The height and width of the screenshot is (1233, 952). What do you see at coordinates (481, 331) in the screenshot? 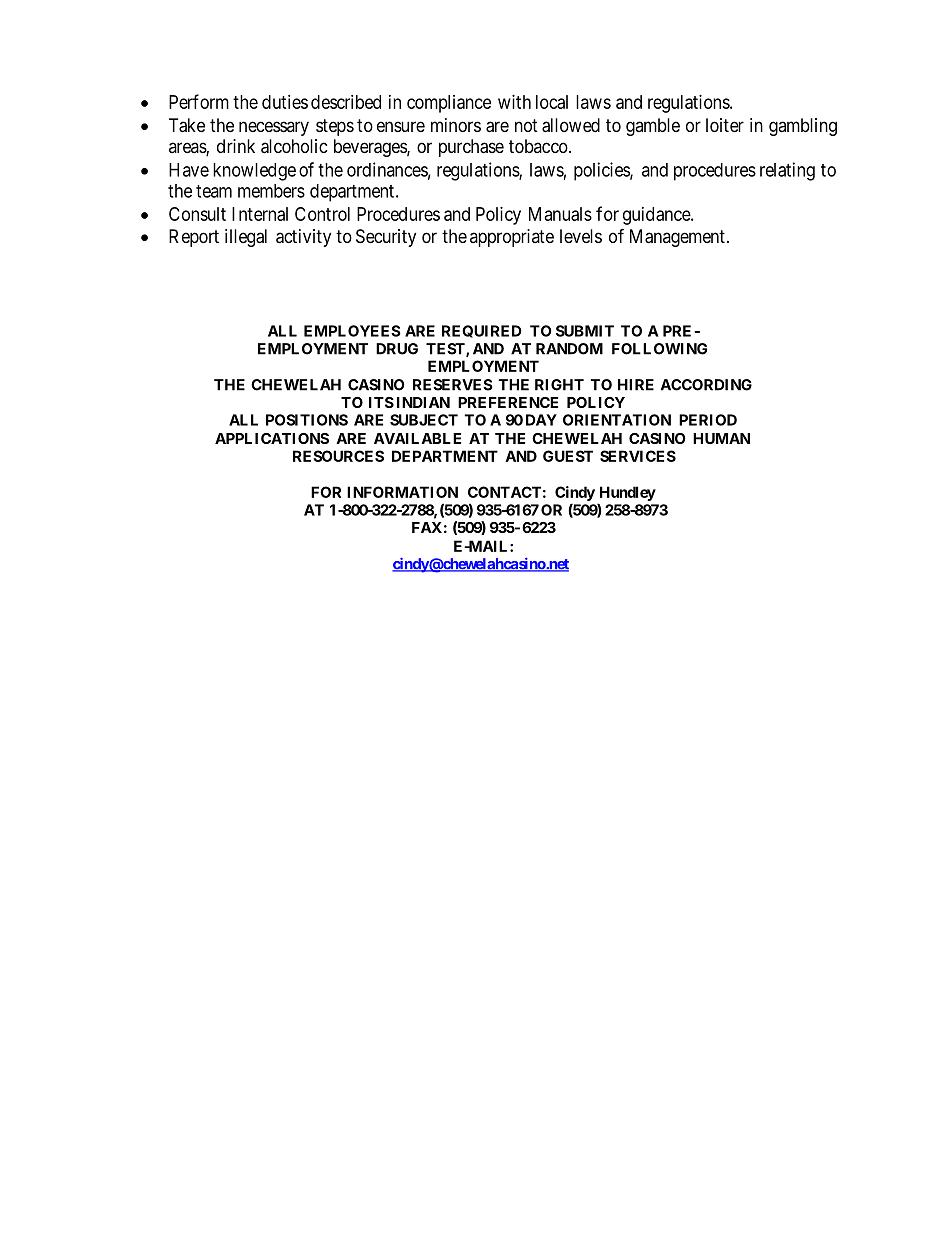
I see `REQUIRED` at bounding box center [481, 331].
